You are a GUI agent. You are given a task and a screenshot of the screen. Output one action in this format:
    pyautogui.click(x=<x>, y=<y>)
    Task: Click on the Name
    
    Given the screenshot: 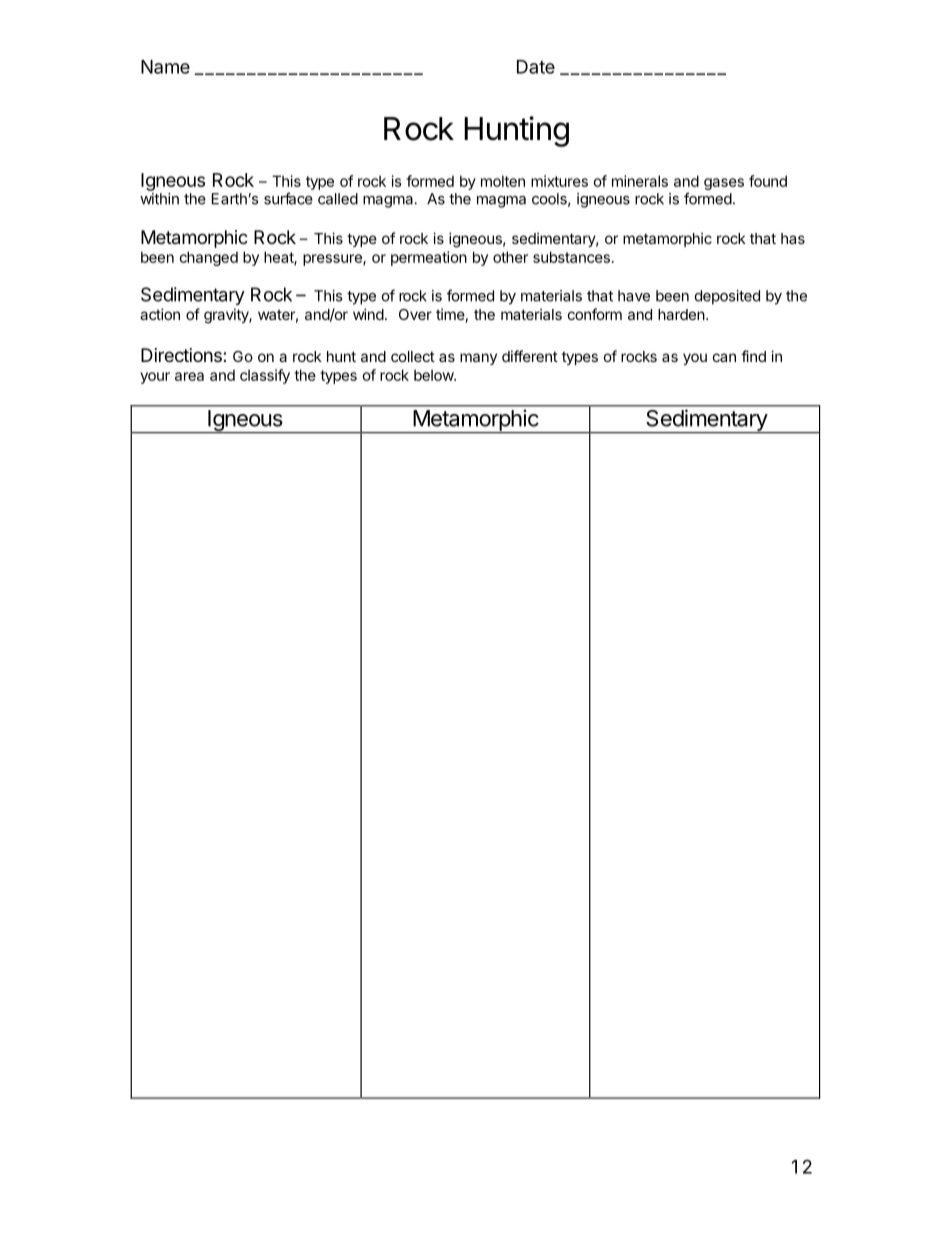 What is the action you would take?
    pyautogui.click(x=165, y=67)
